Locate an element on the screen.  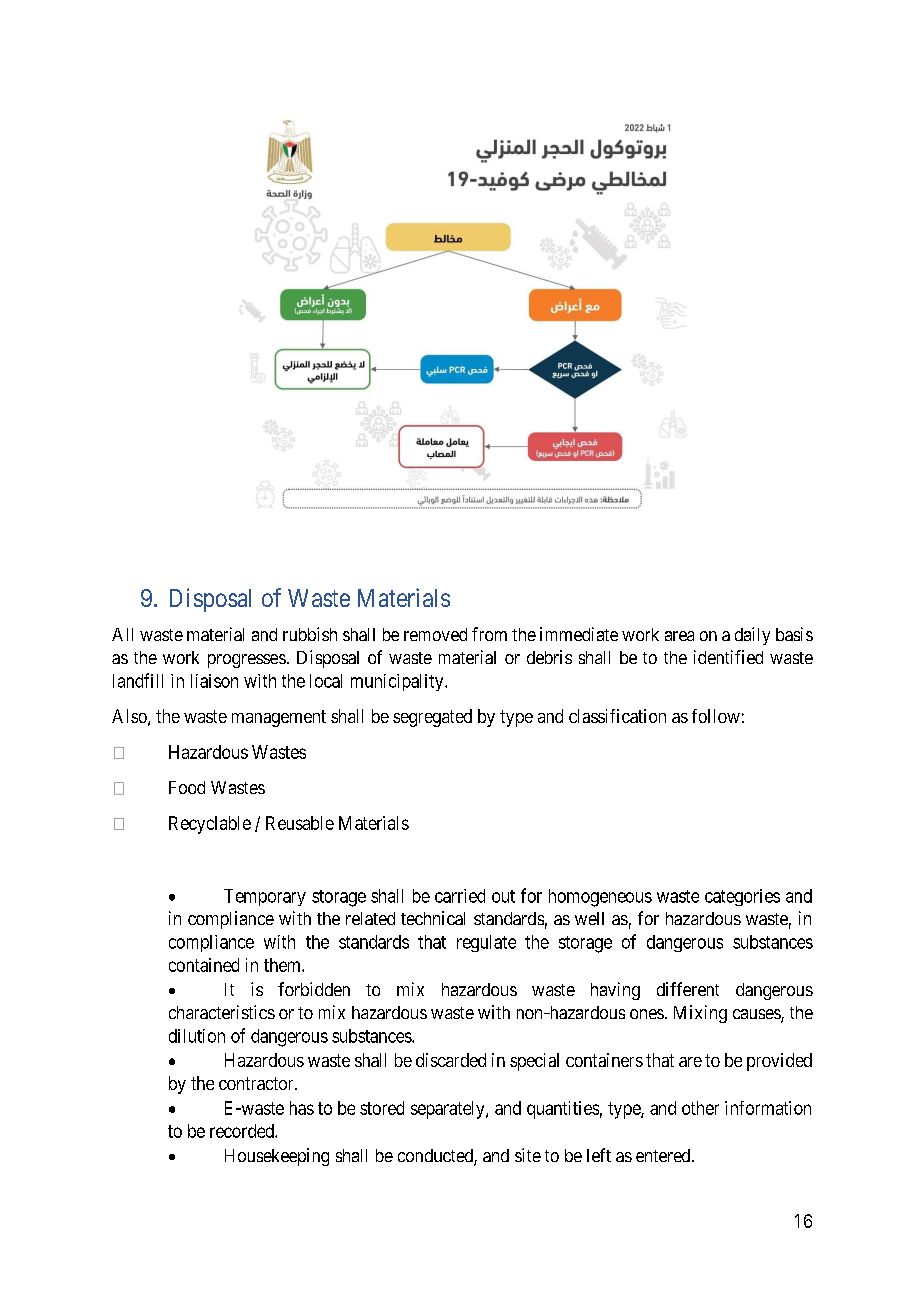
identified is located at coordinates (728, 657).
